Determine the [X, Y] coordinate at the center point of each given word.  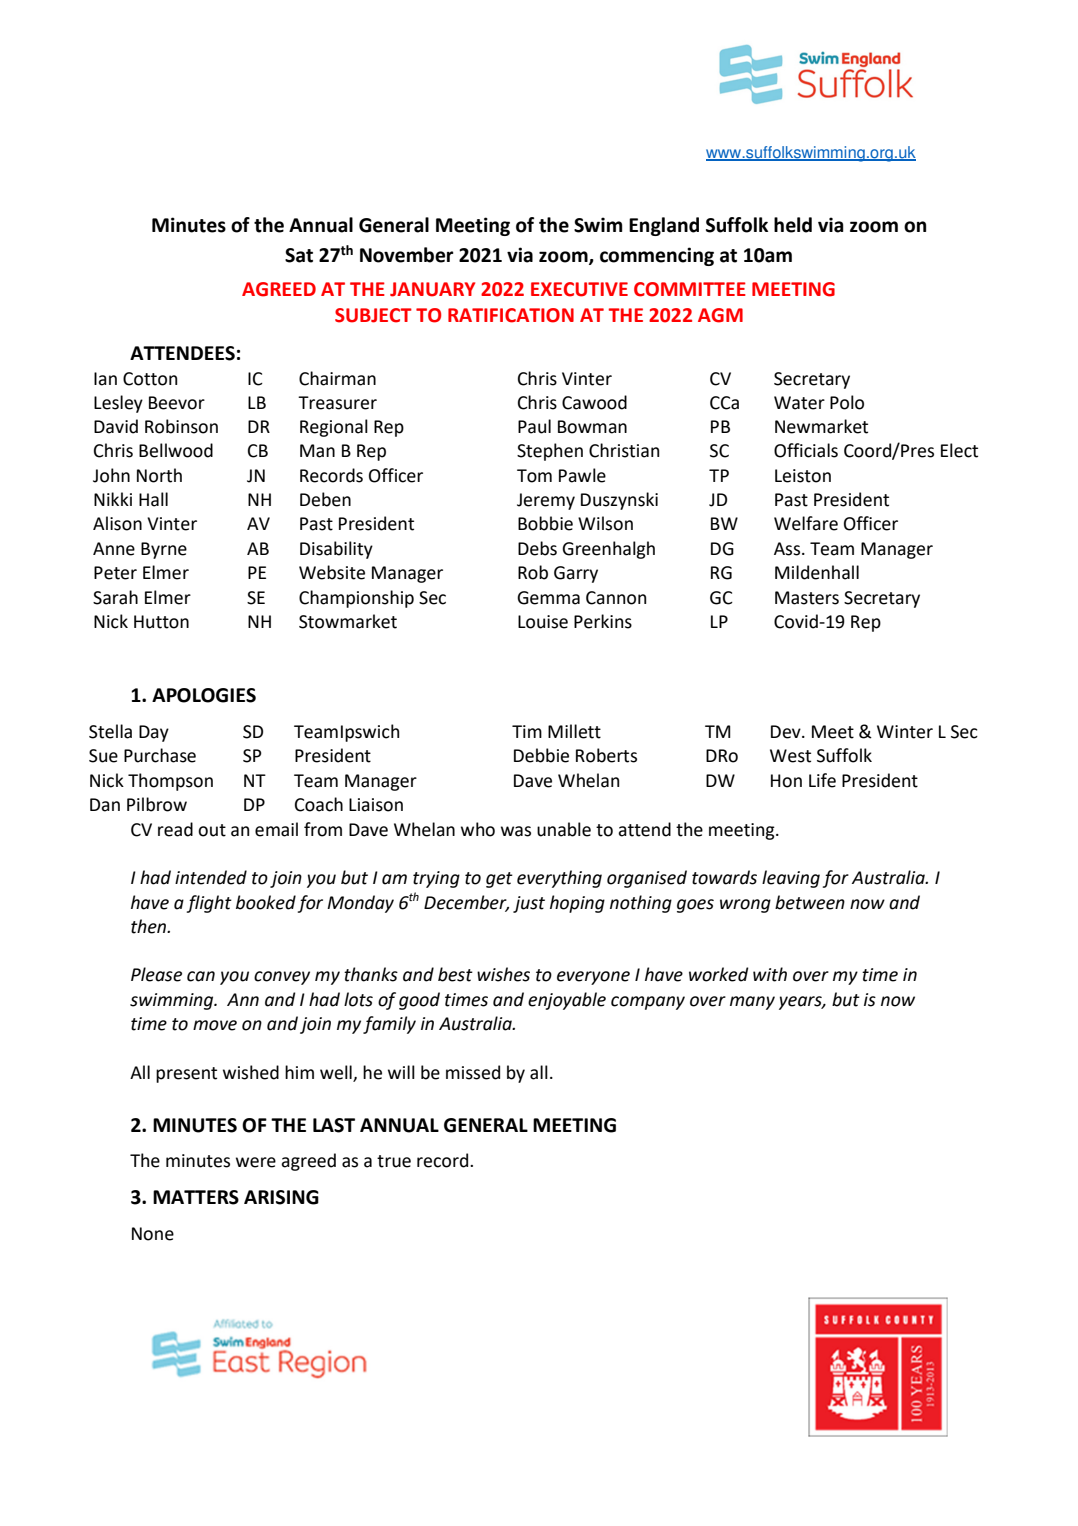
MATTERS [196, 1197]
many [752, 1003]
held [793, 225]
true [394, 1161]
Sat [299, 255]
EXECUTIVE [579, 289]
